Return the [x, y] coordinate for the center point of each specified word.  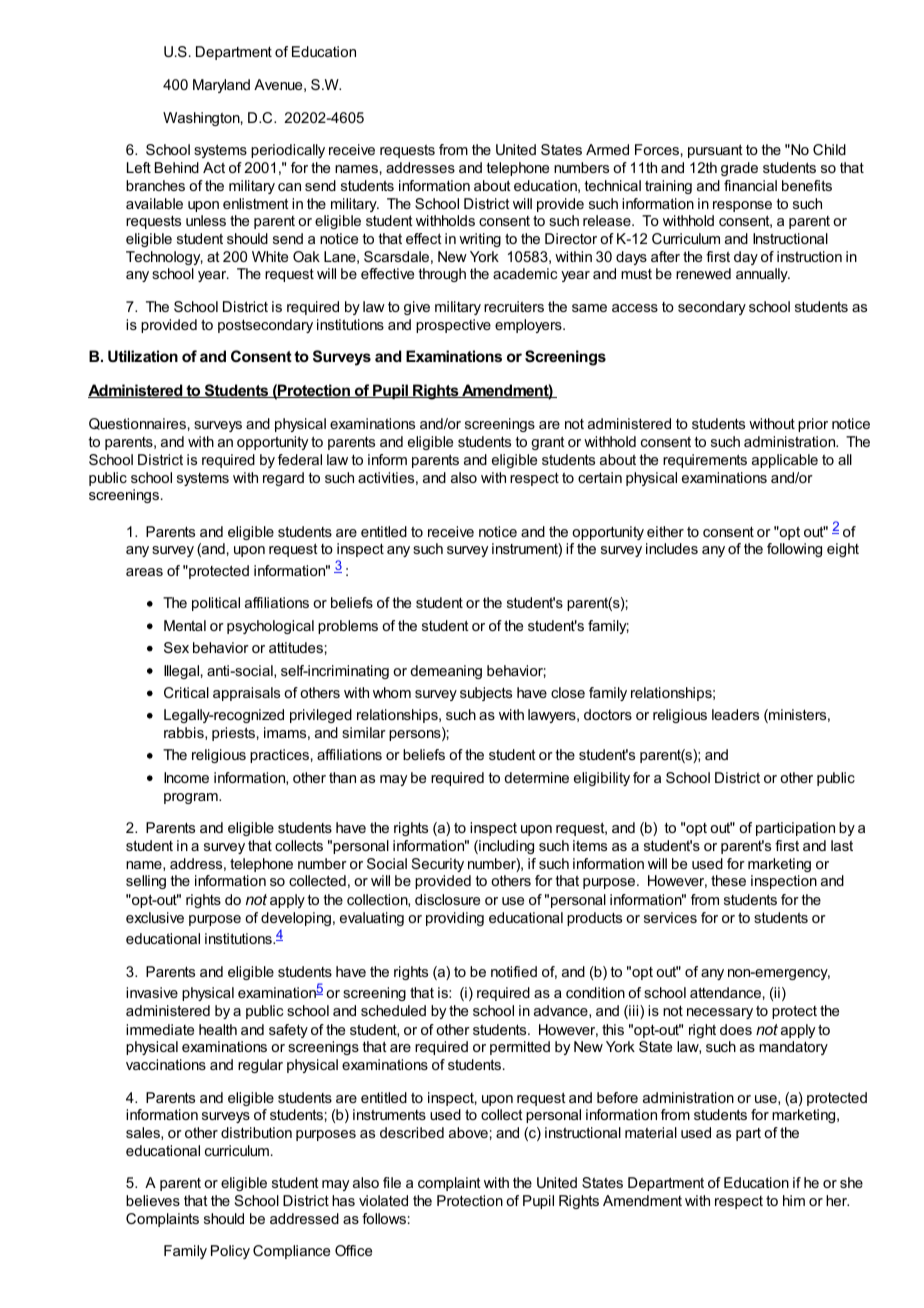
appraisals [246, 694]
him [794, 1200]
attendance [725, 992]
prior [813, 425]
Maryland [221, 86]
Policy [230, 1252]
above [468, 1132]
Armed [607, 149]
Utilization [143, 356]
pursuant [715, 151]
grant [548, 443]
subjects [486, 694]
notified [514, 971]
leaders [735, 714]
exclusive [155, 917]
